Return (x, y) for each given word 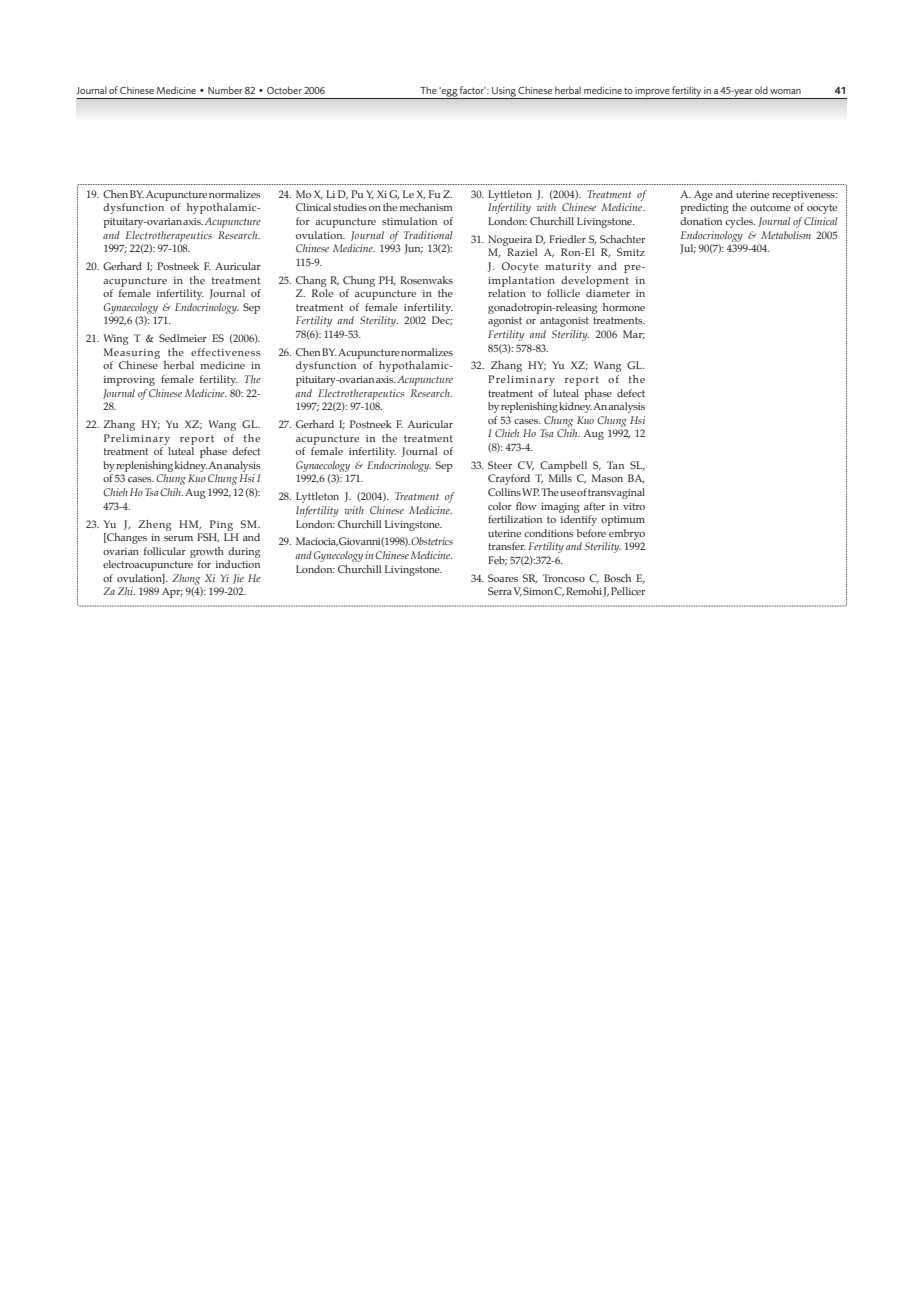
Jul (688, 249)
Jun (413, 249)
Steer (500, 465)
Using (504, 93)
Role (322, 293)
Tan (615, 465)
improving (129, 381)
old (761, 90)
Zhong (186, 579)
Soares (503, 578)
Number (225, 90)
